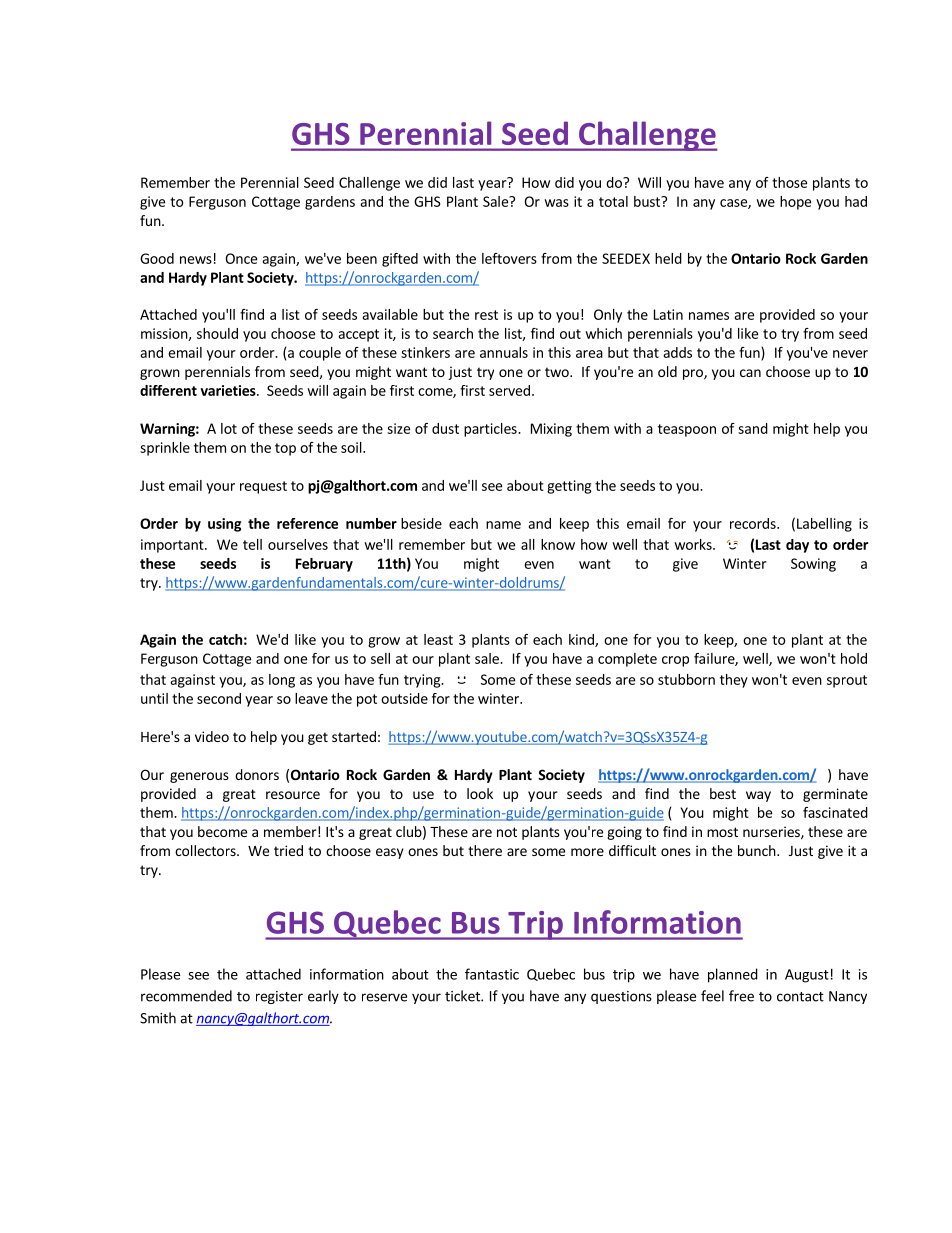  What do you see at coordinates (509, 390) in the screenshot?
I see `served` at bounding box center [509, 390].
